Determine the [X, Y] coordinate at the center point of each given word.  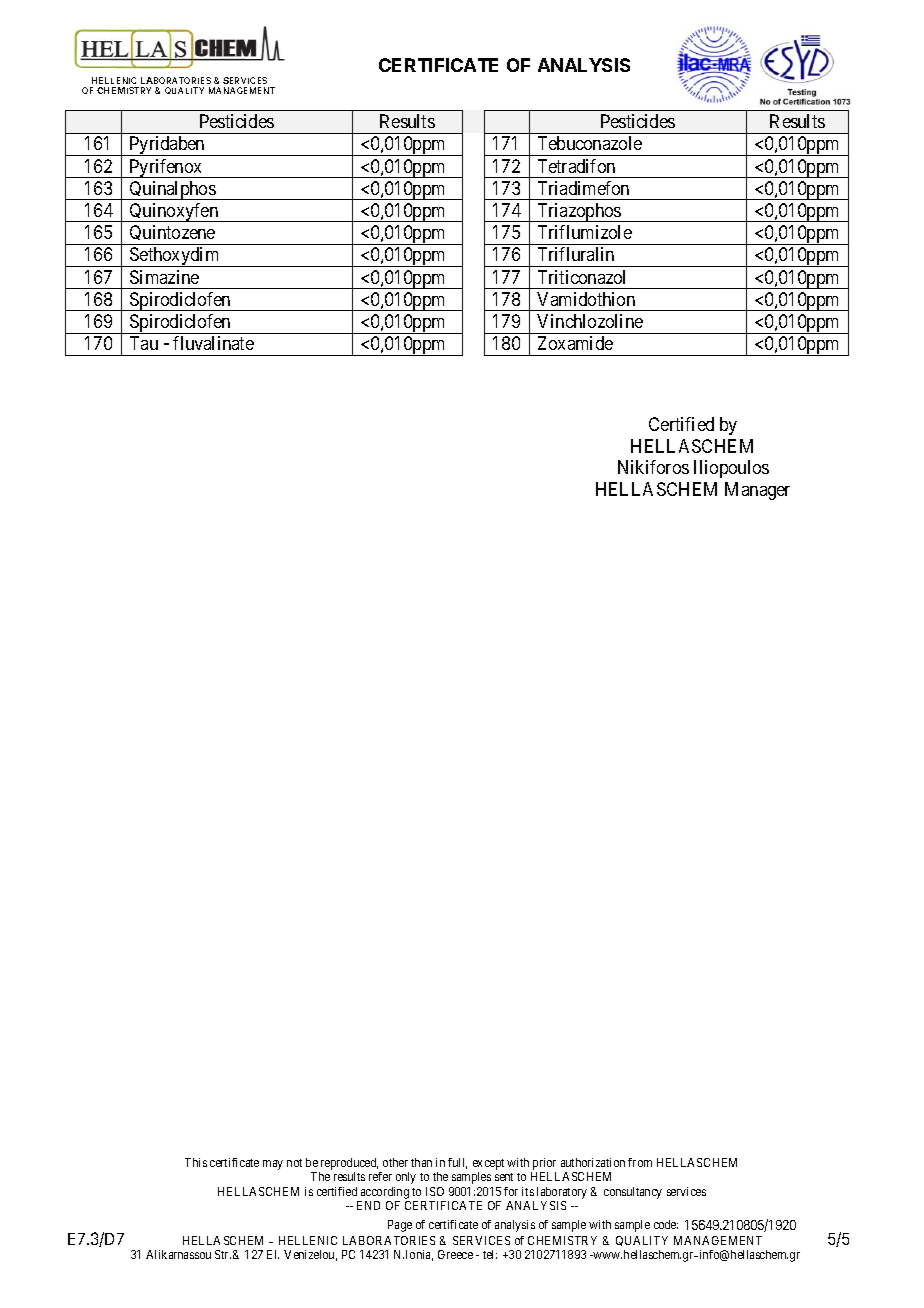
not [294, 1163]
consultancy [633, 1193]
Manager [757, 491]
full [457, 1163]
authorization [593, 1162]
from [640, 1162]
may [273, 1165]
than [421, 1162]
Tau [144, 343]
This [196, 1162]
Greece [455, 1254]
